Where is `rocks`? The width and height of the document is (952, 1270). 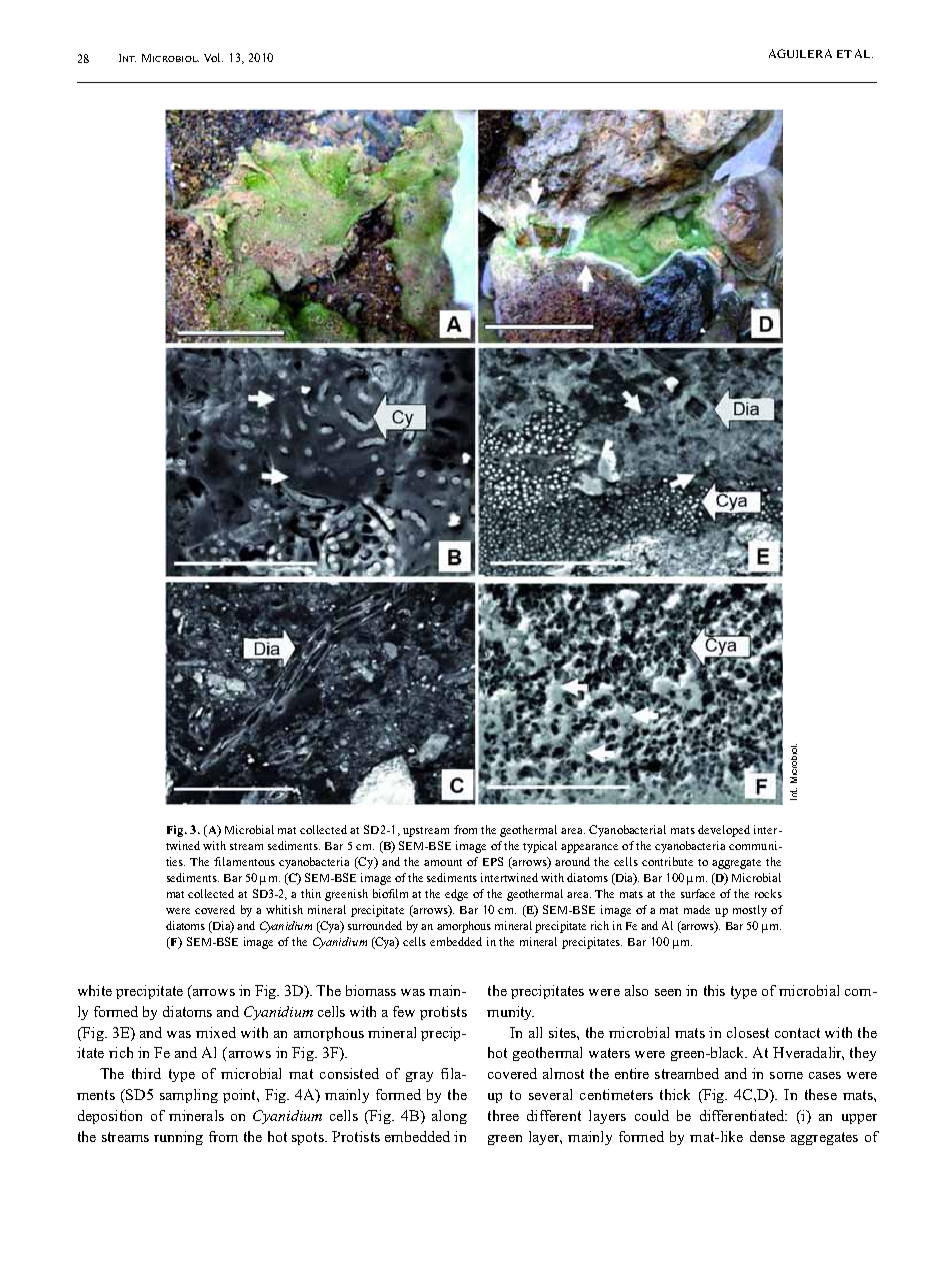 rocks is located at coordinates (768, 893).
